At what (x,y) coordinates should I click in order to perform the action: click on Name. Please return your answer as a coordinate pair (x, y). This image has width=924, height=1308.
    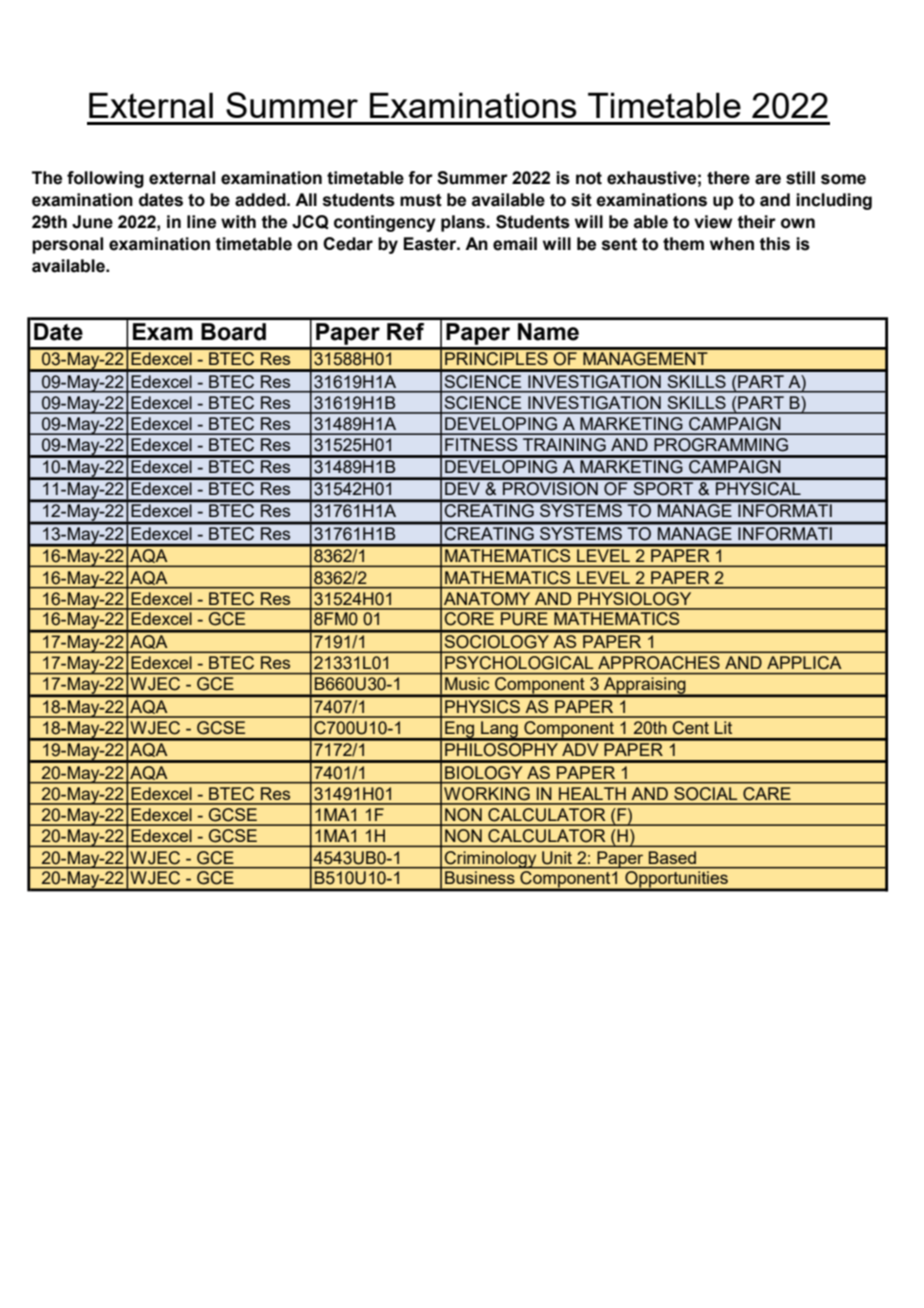
    Looking at the image, I should click on (548, 332).
